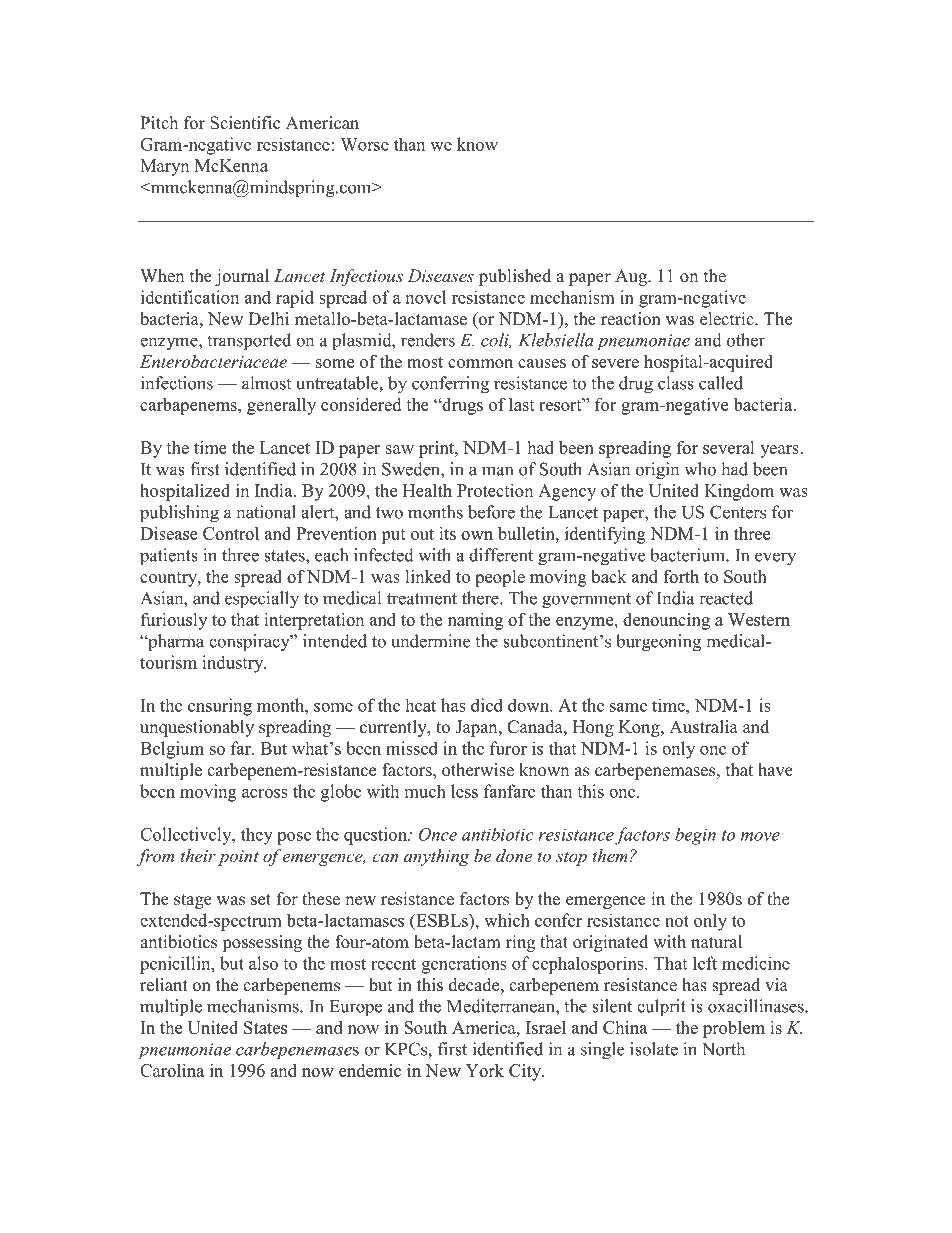 The height and width of the screenshot is (1233, 952). Describe the element at coordinates (172, 1070) in the screenshot. I see `Carolina` at that location.
